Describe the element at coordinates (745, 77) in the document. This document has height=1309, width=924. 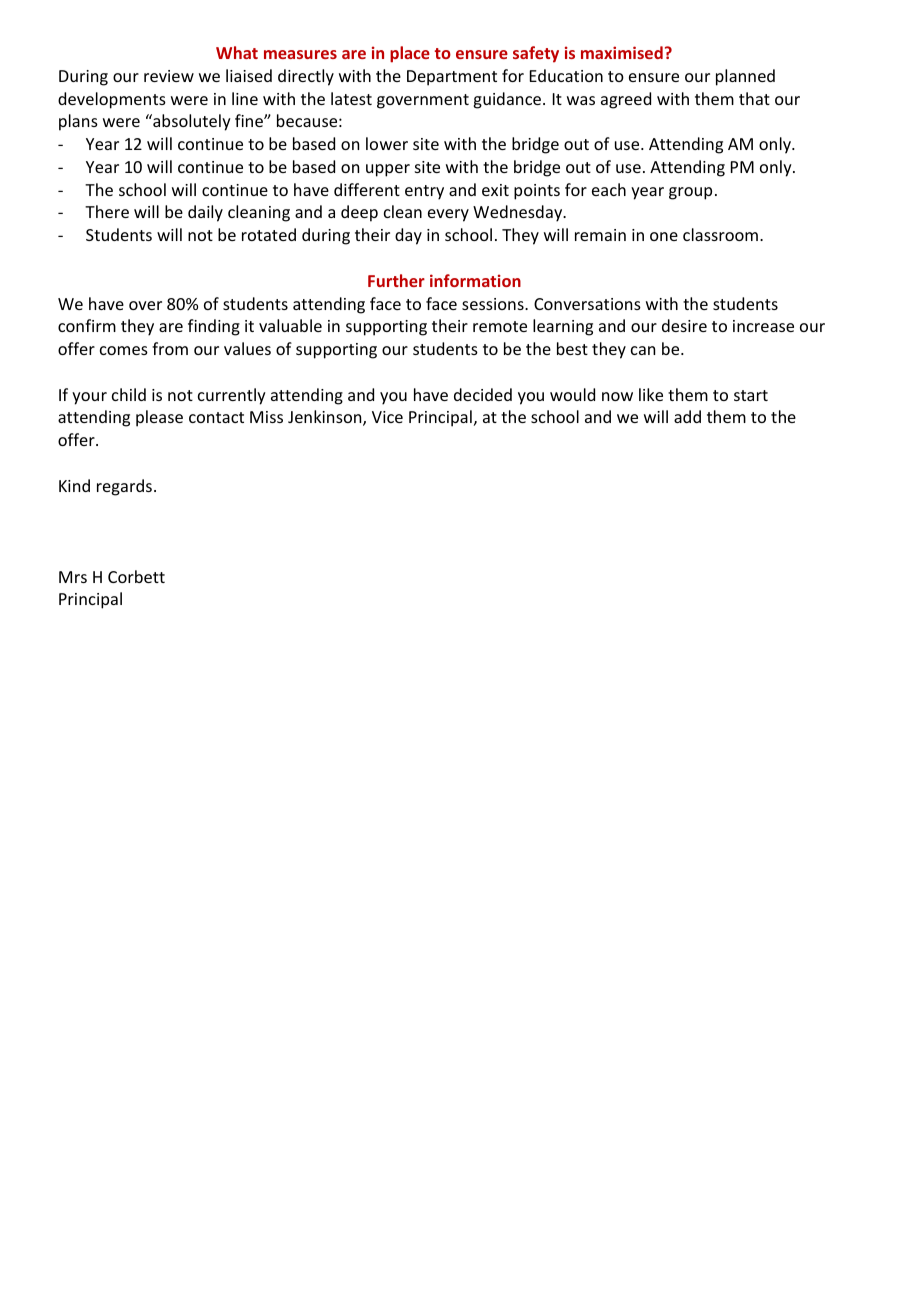
I see `planned` at that location.
